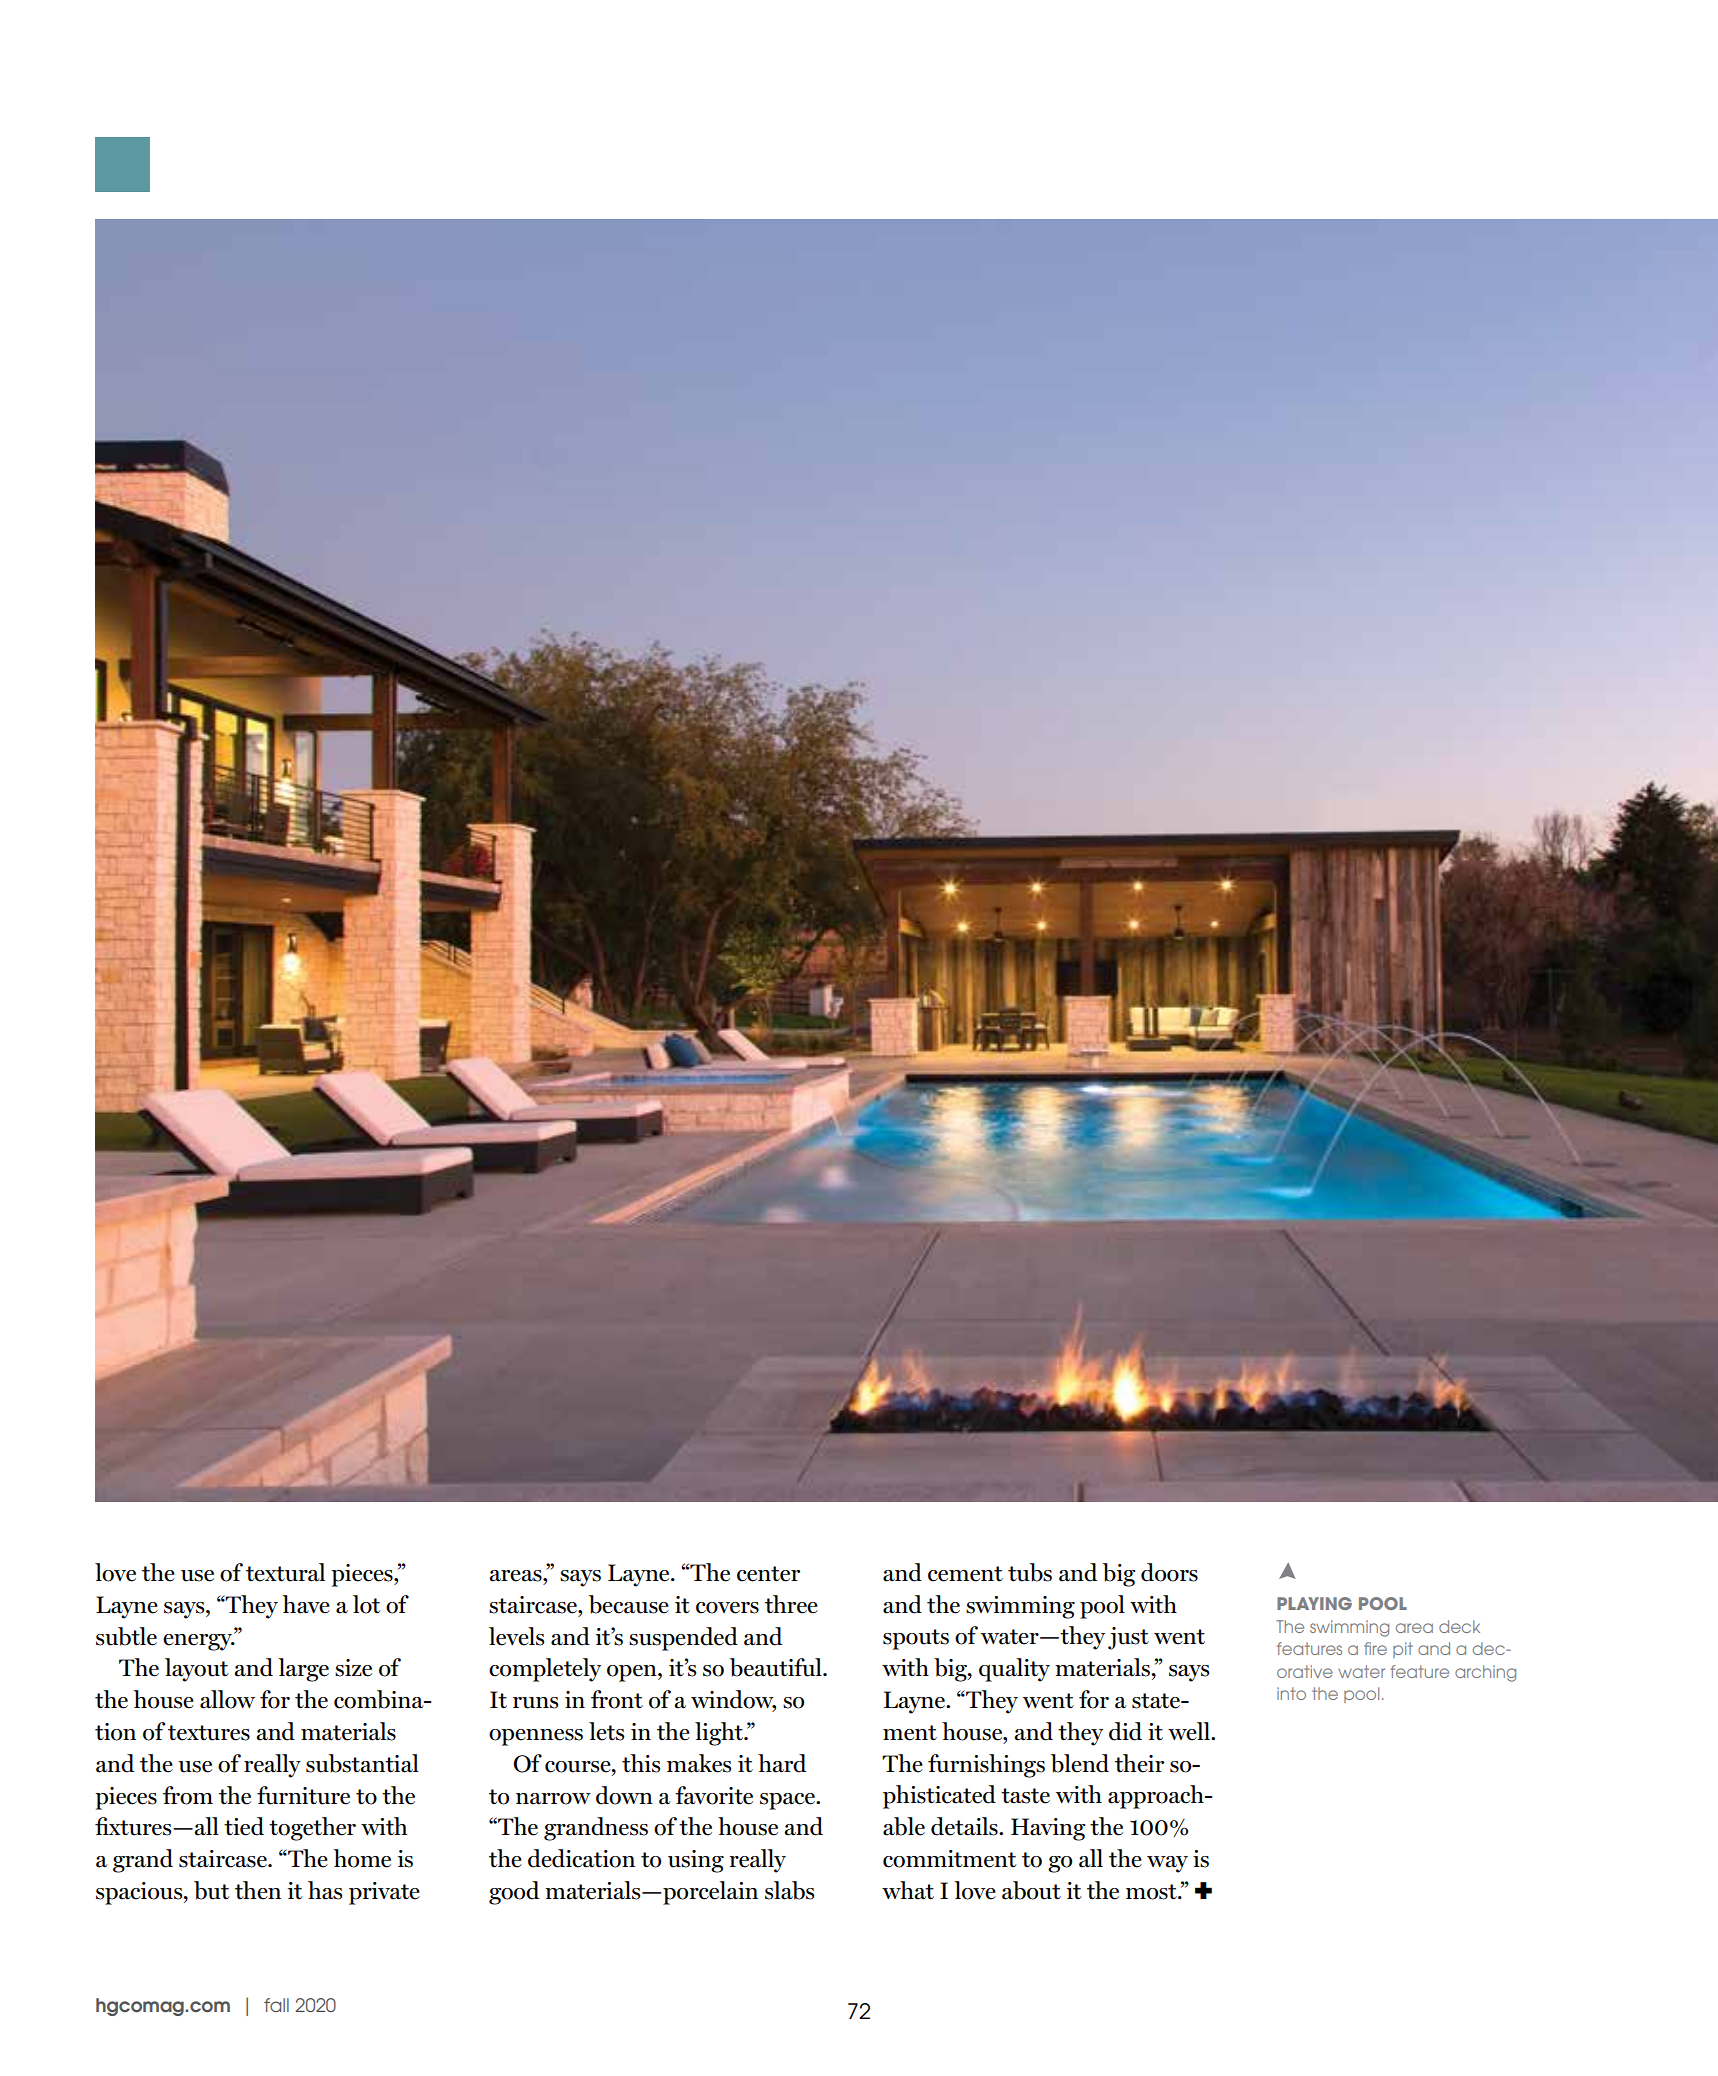  I want to click on space, so click(789, 1801).
